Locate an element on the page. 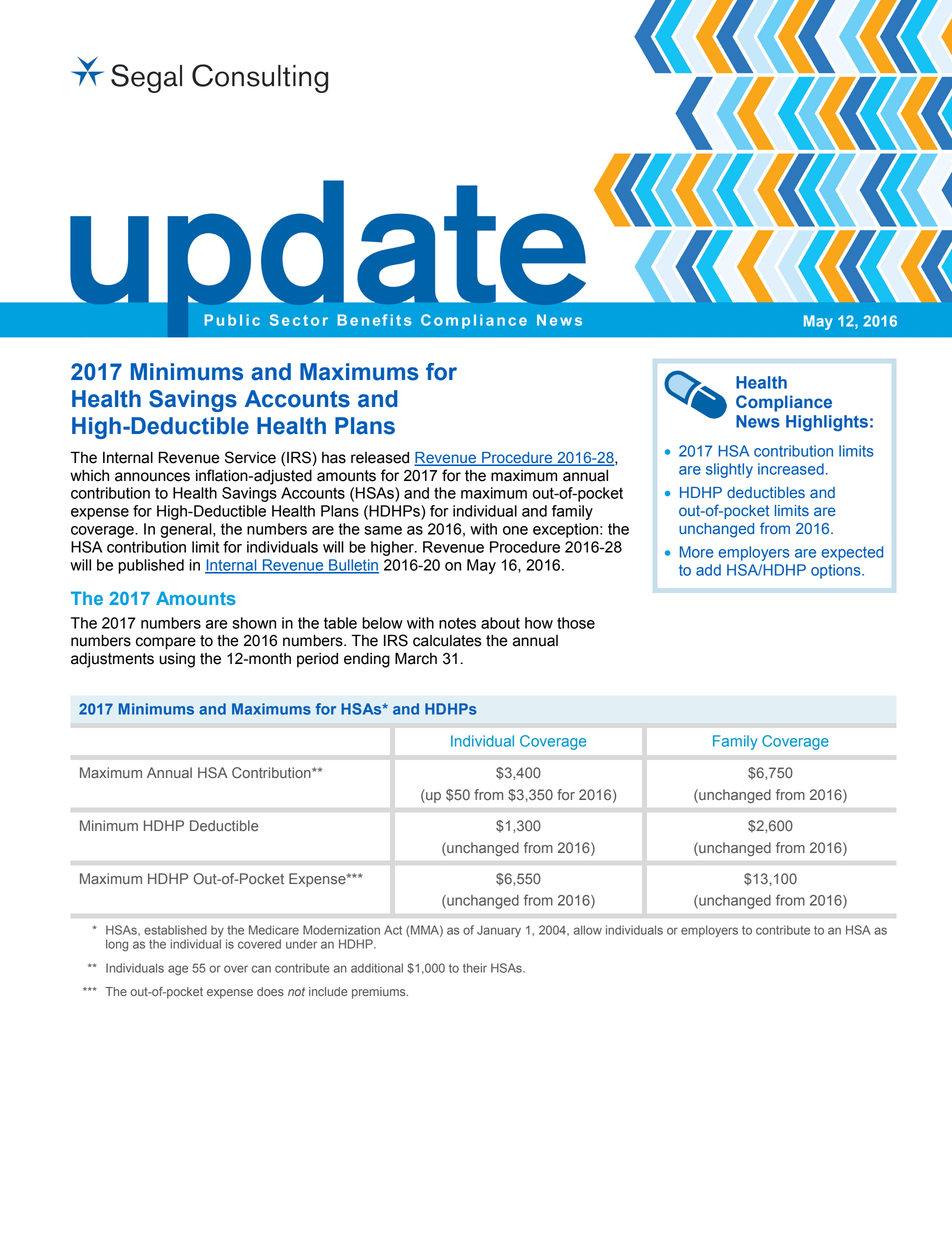  January is located at coordinates (499, 931).
